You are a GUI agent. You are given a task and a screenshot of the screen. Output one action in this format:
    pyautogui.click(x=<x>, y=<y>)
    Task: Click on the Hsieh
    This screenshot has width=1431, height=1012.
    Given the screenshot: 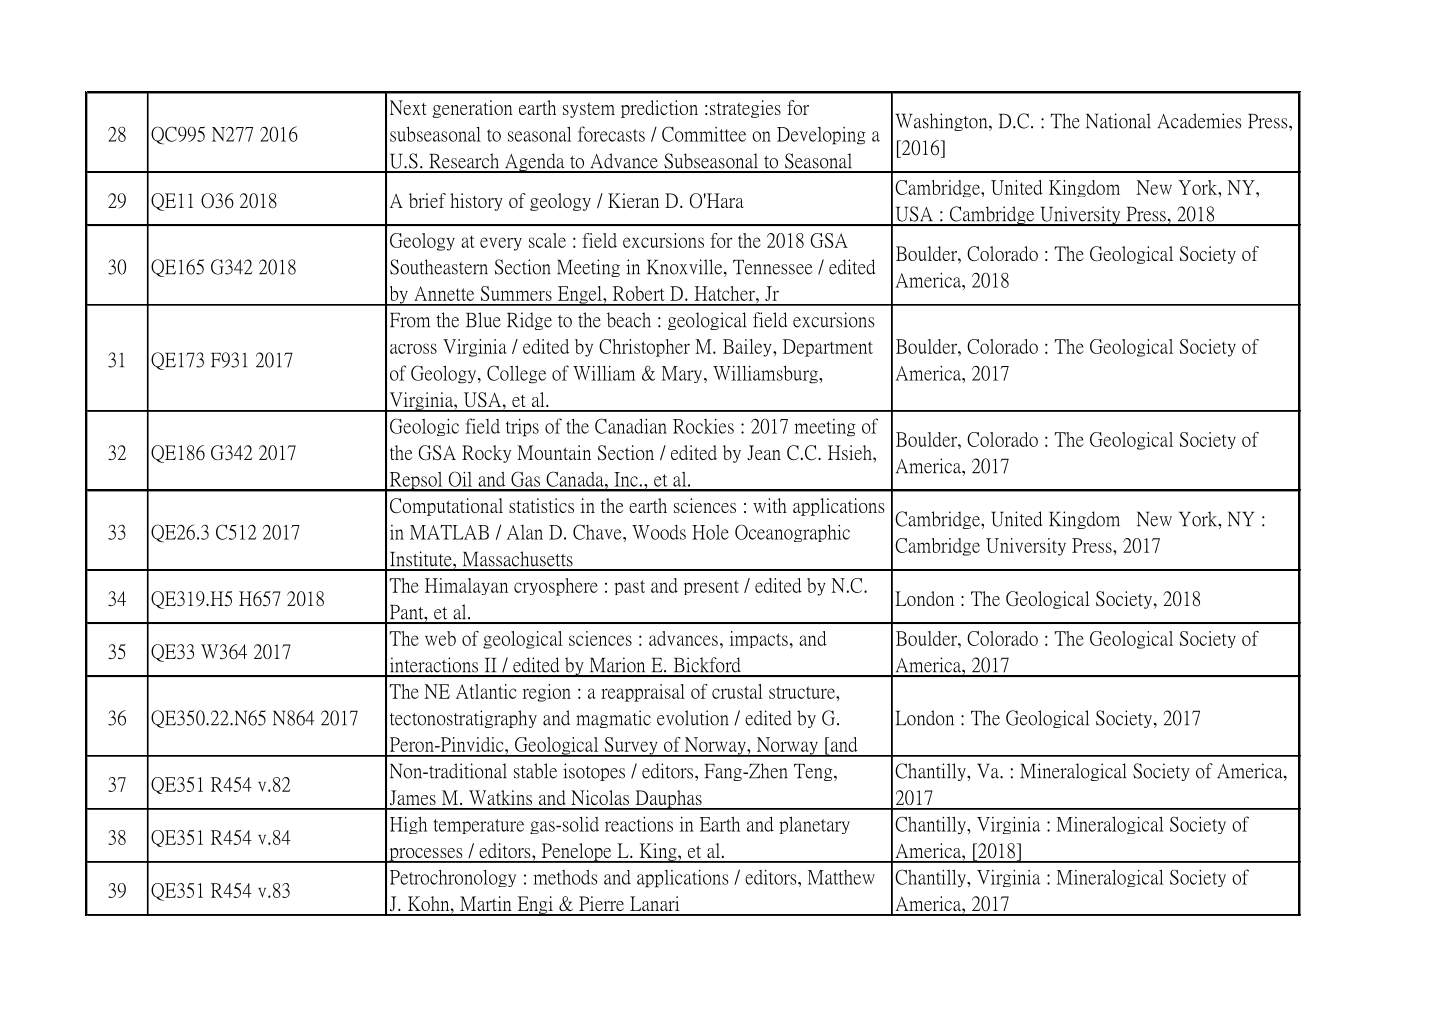 What is the action you would take?
    pyautogui.click(x=851, y=452)
